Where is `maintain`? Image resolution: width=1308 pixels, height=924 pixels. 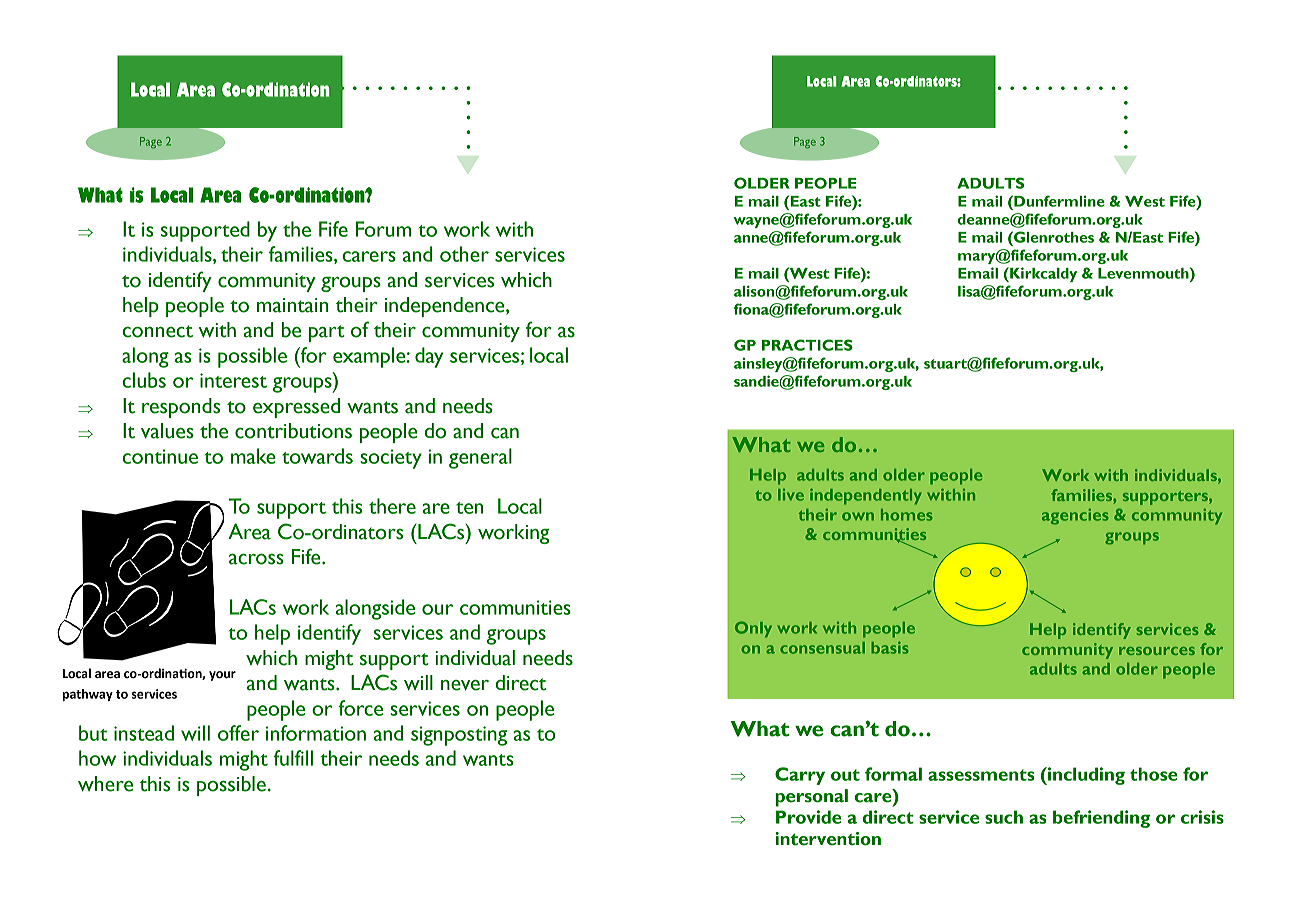
maintain is located at coordinates (293, 305).
